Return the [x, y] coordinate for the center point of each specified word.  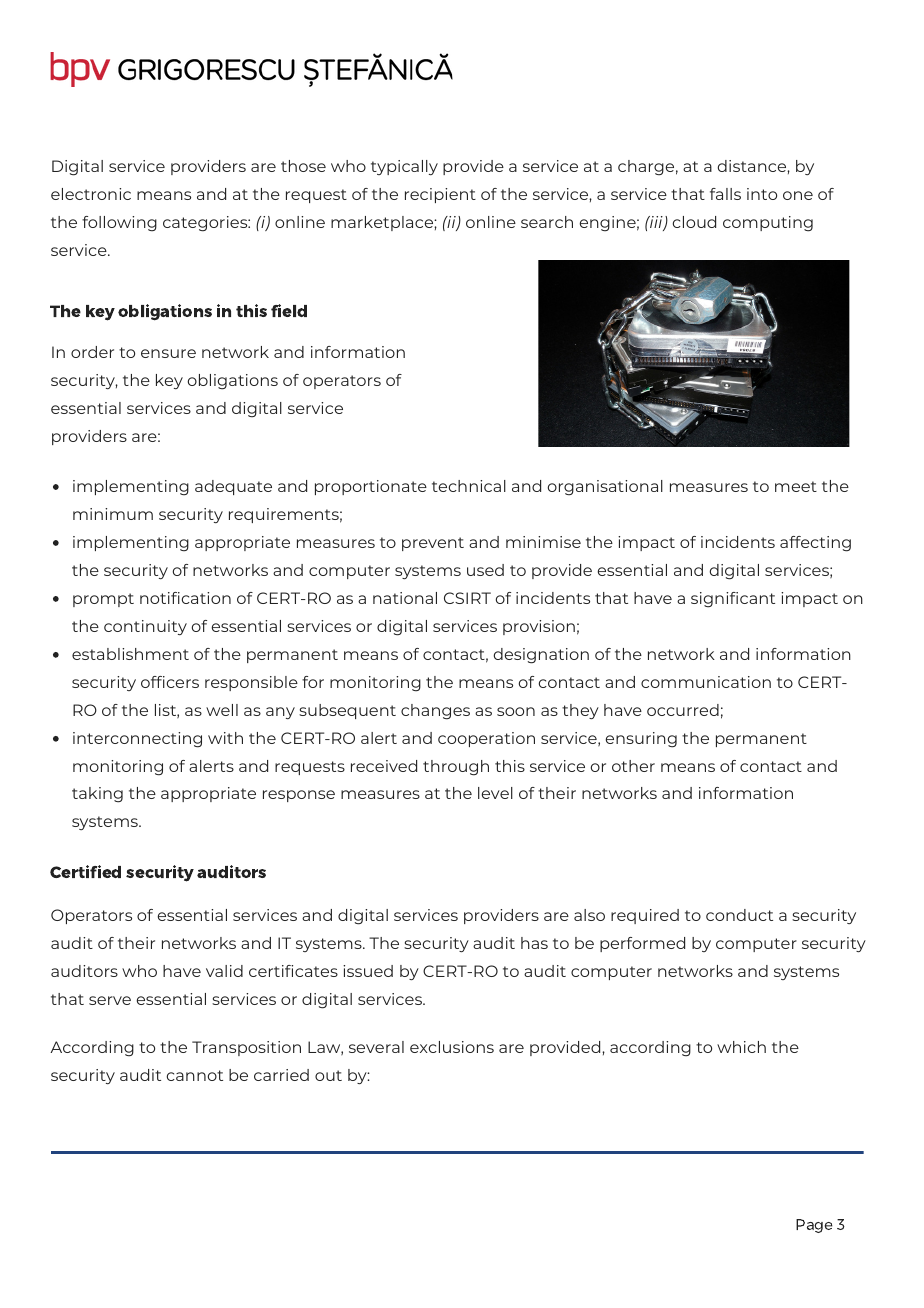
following [119, 224]
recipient [440, 195]
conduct [739, 915]
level [495, 793]
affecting [815, 544]
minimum [113, 514]
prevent [433, 544]
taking [97, 795]
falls [725, 194]
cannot [195, 1075]
